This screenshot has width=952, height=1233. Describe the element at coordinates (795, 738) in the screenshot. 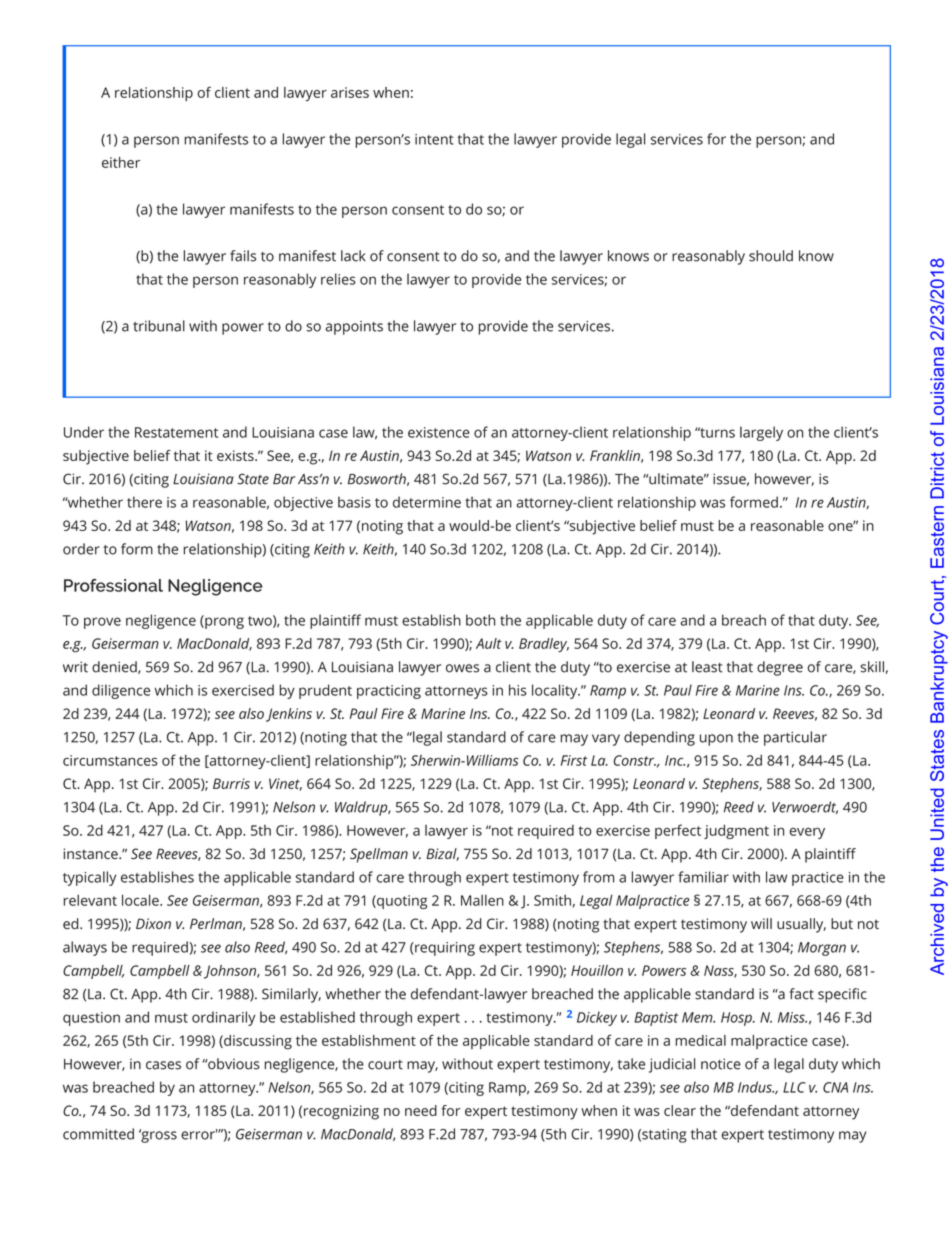

I see `particular` at that location.
